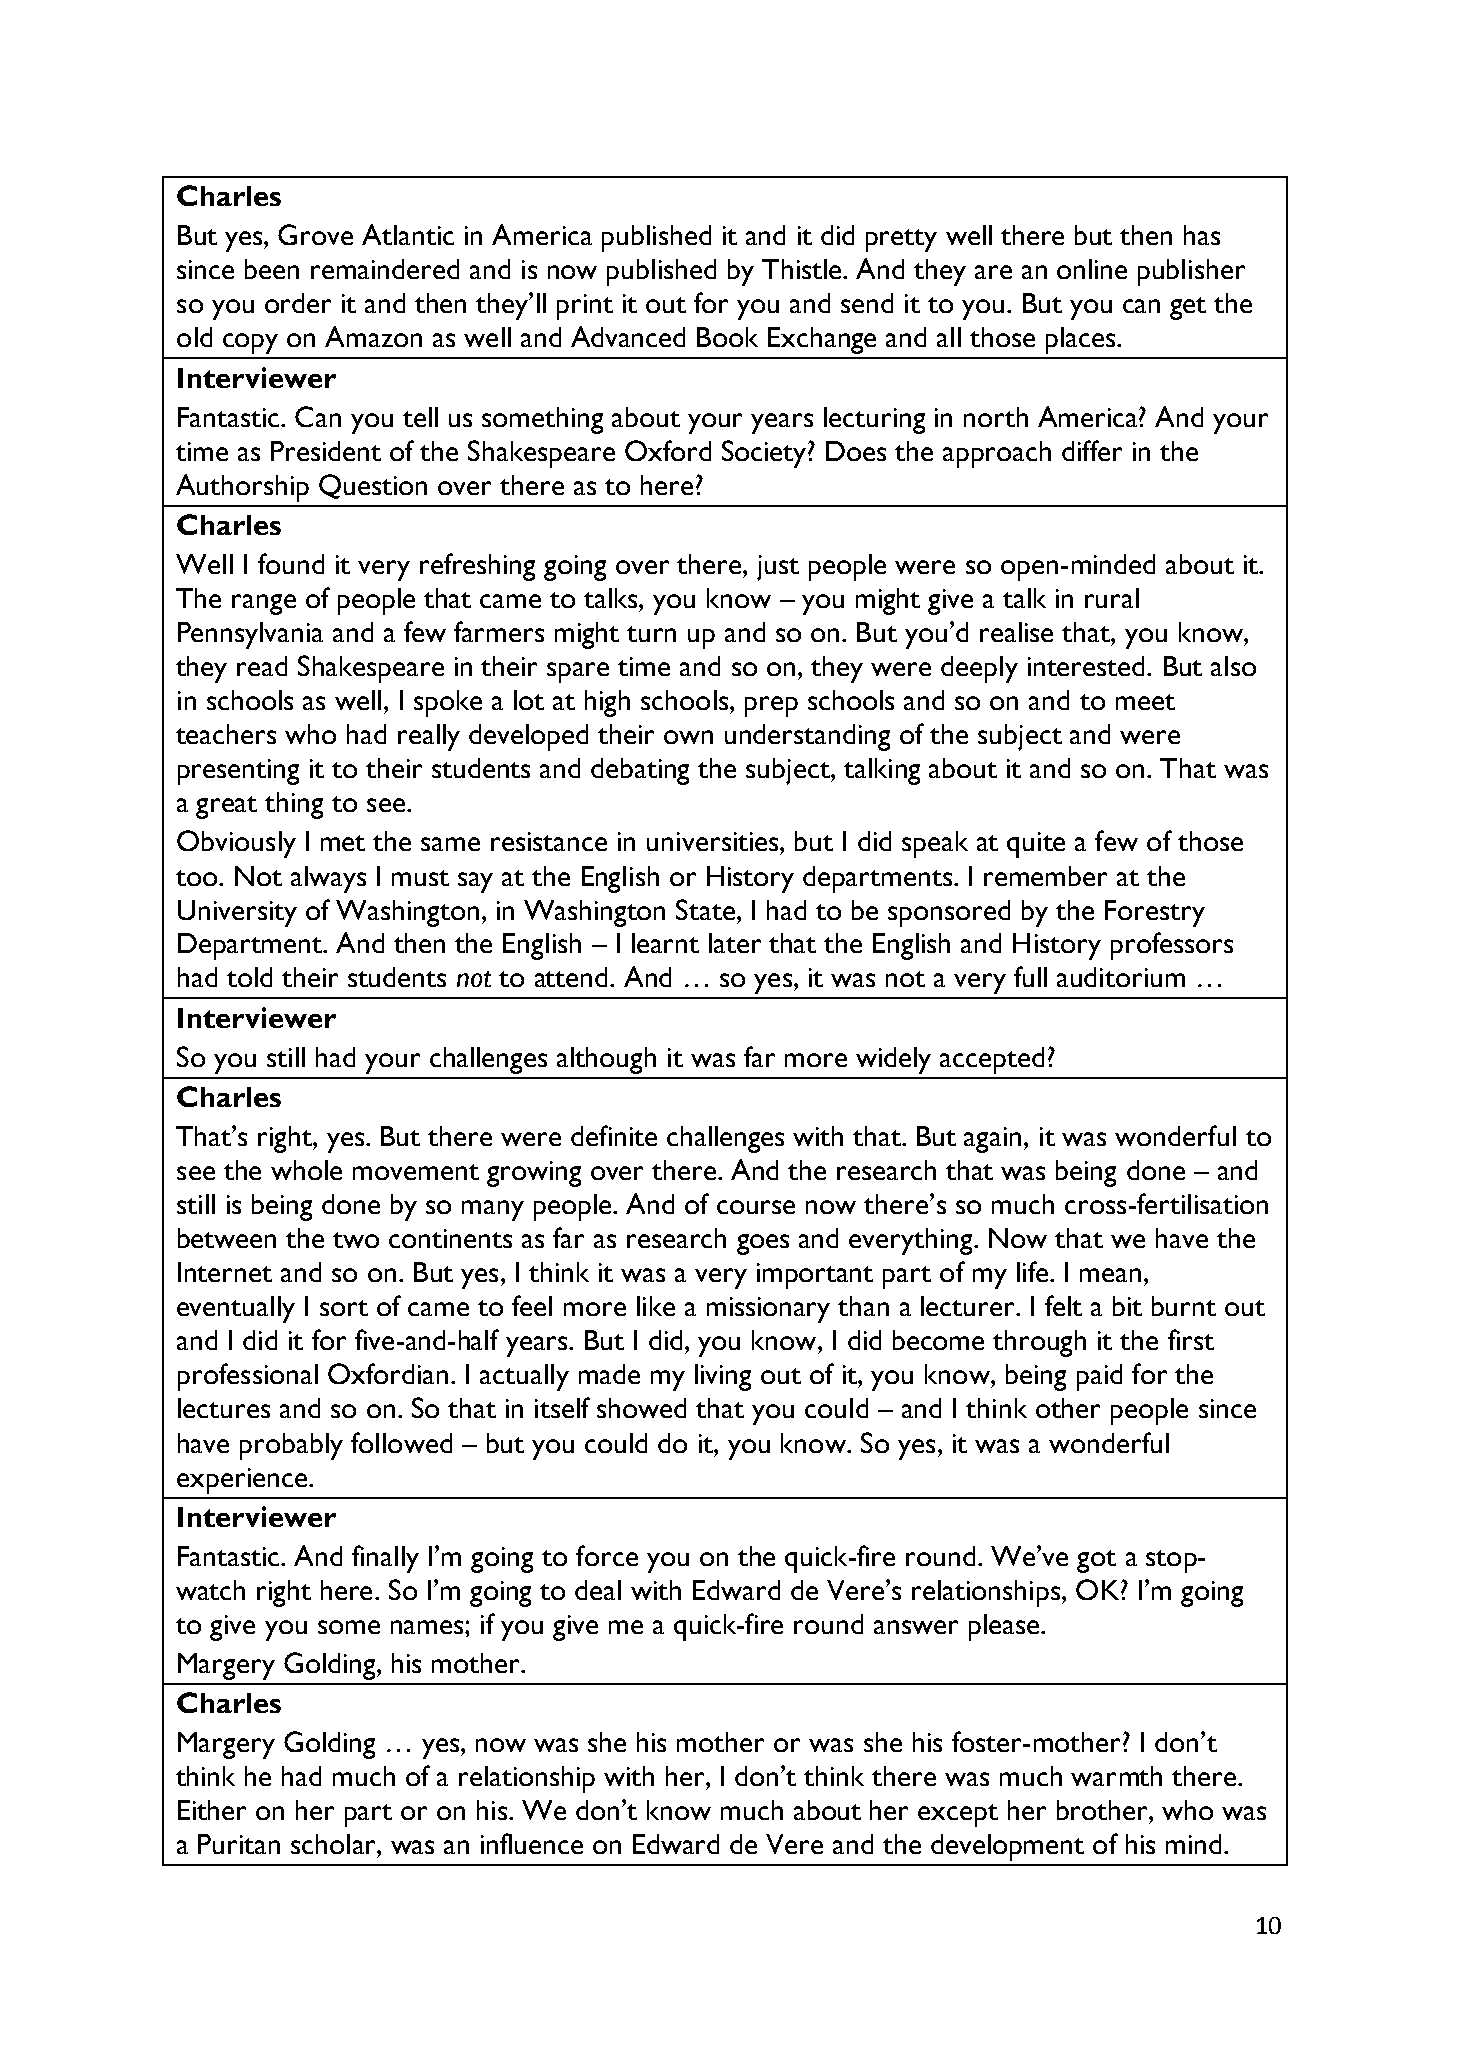 The image size is (1458, 2061). I want to click on order, so click(298, 303).
